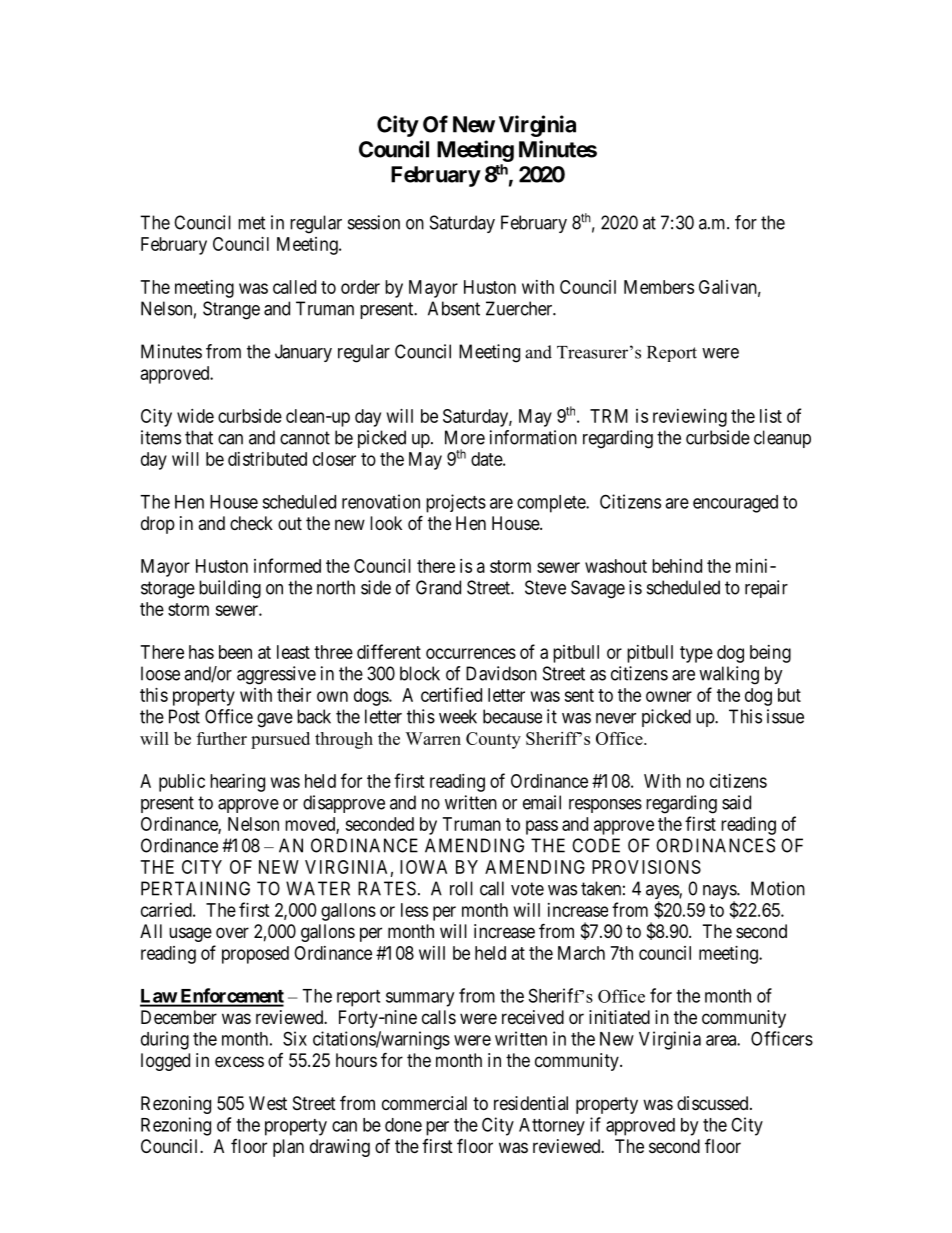 Image resolution: width=952 pixels, height=1233 pixels. Describe the element at coordinates (729, 675) in the page. I see `walking` at that location.
